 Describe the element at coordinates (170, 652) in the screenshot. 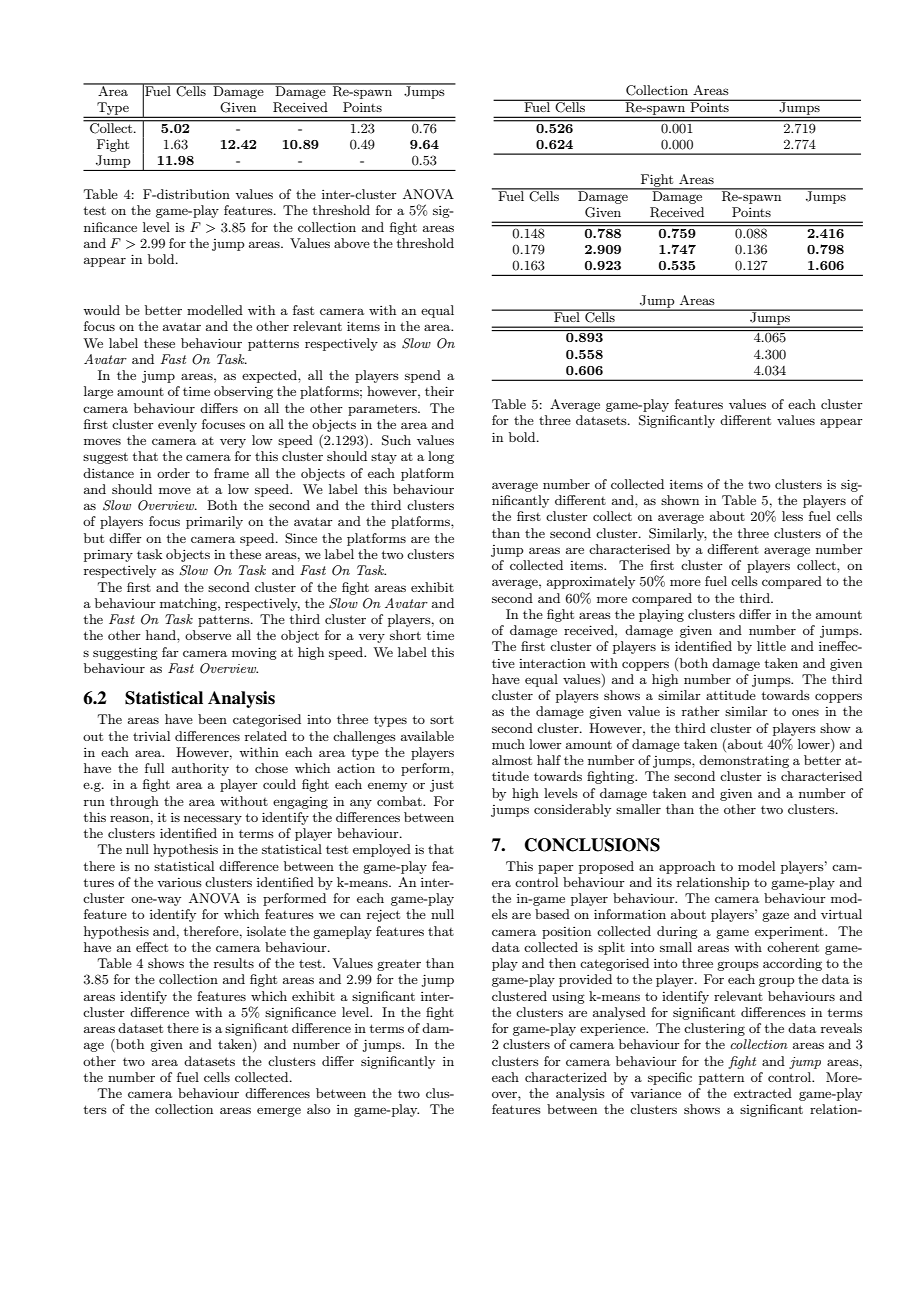

I see `far` at that location.
